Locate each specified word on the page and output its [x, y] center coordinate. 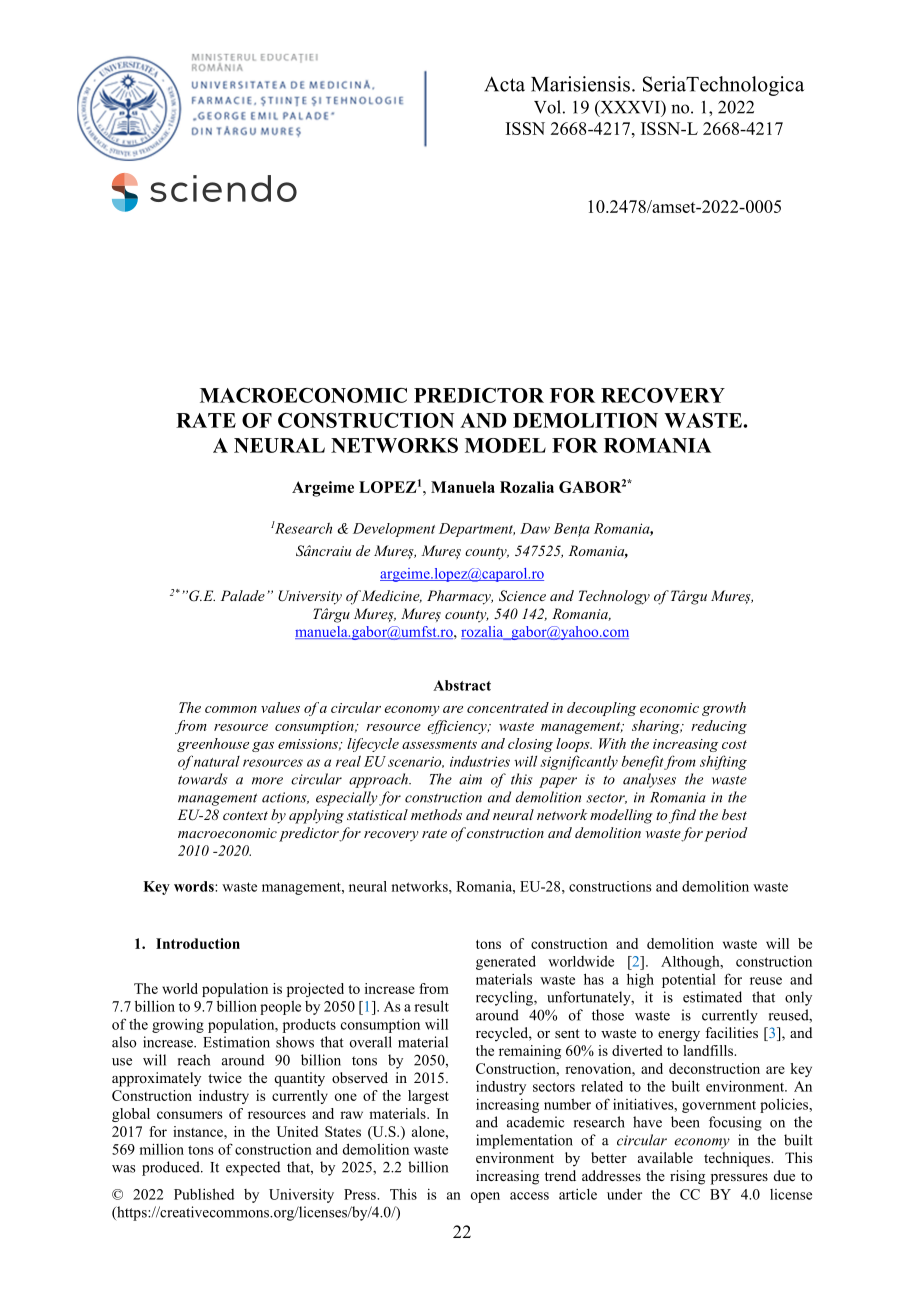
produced [172, 1168]
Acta [504, 84]
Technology [614, 597]
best [734, 814]
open [485, 1197]
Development [394, 530]
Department [477, 530]
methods [436, 814]
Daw [535, 528]
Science [522, 596]
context [245, 815]
